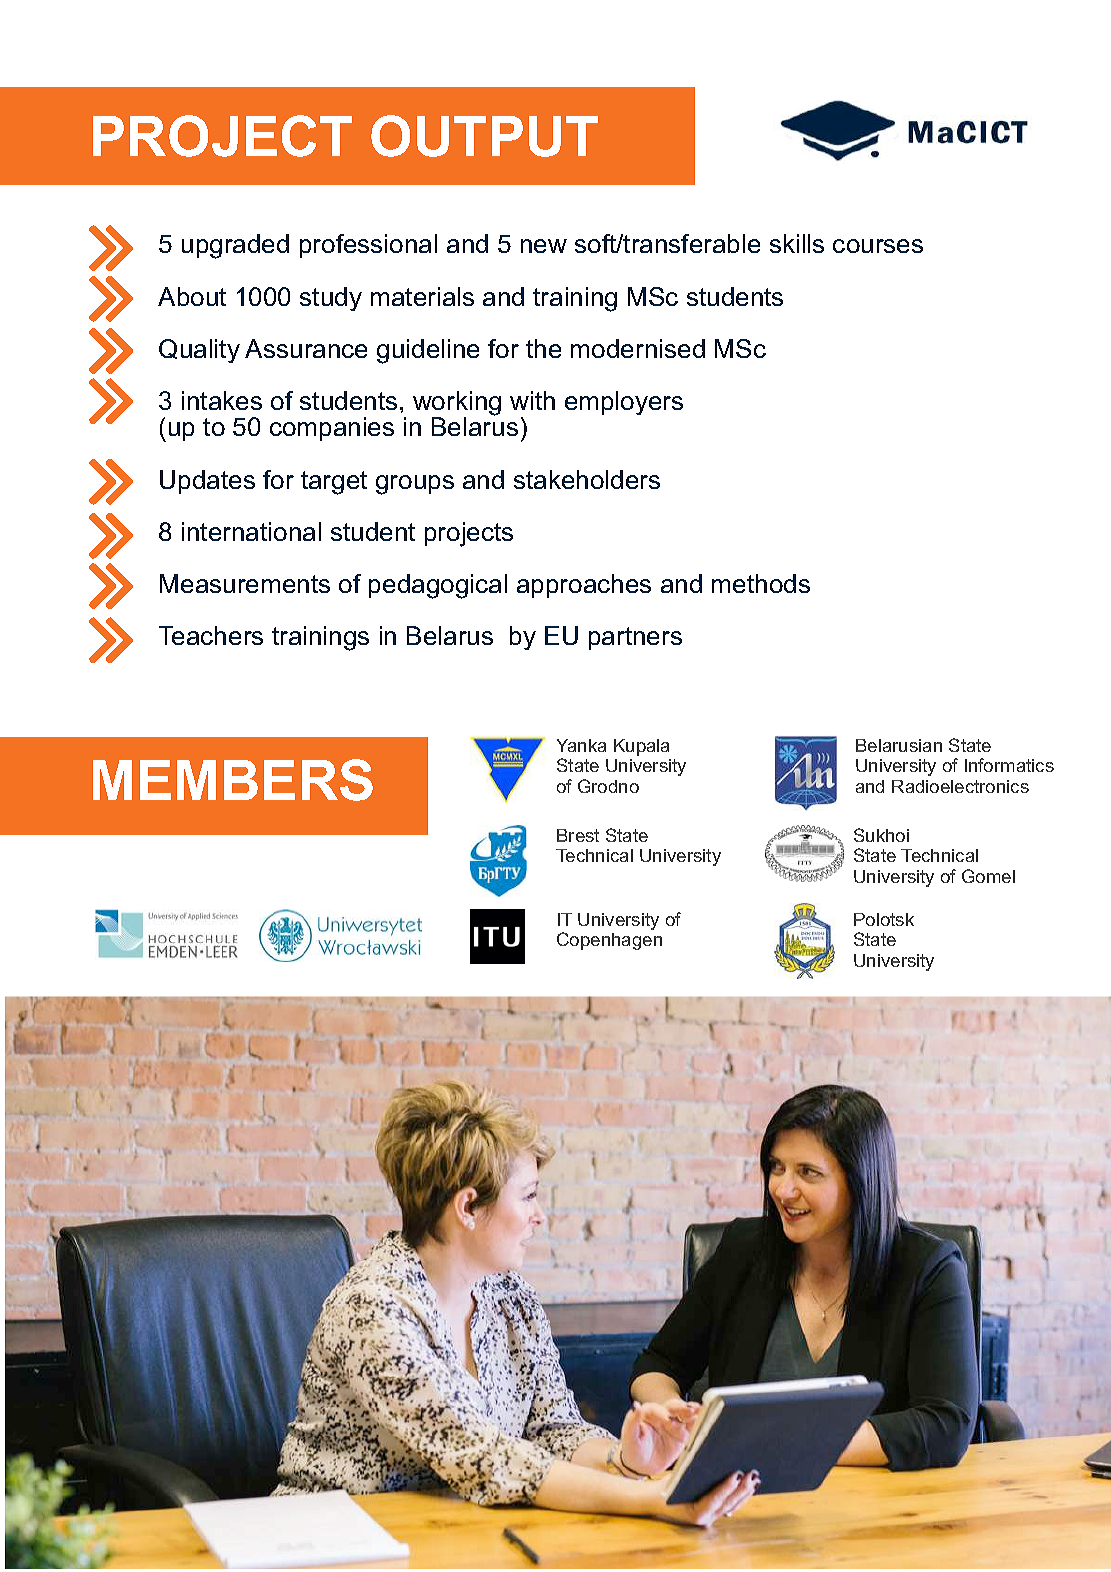 The width and height of the screenshot is (1111, 1572). Describe the element at coordinates (609, 941) in the screenshot. I see `Copenhagen` at that location.
